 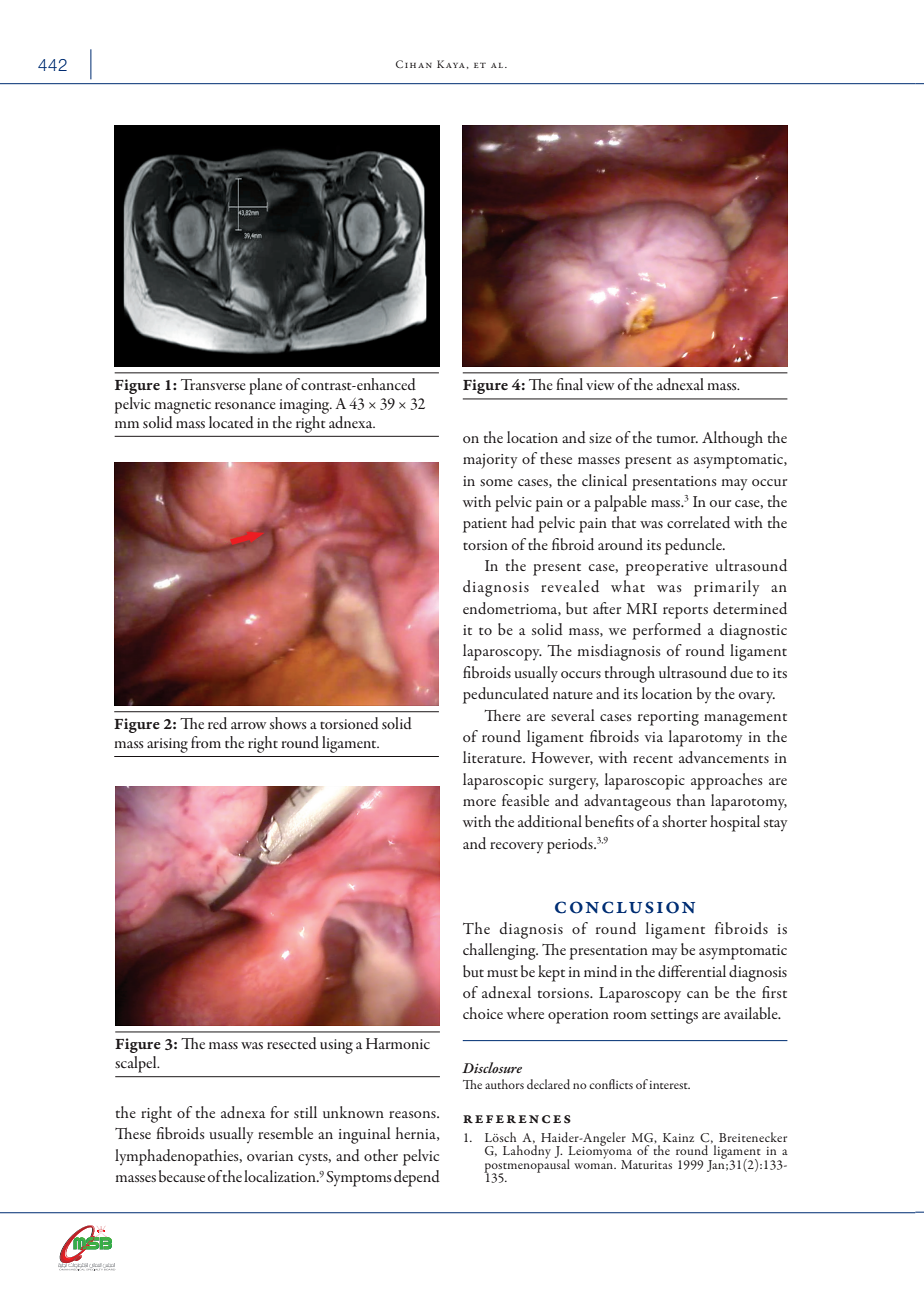 I want to click on more, so click(x=479, y=802).
